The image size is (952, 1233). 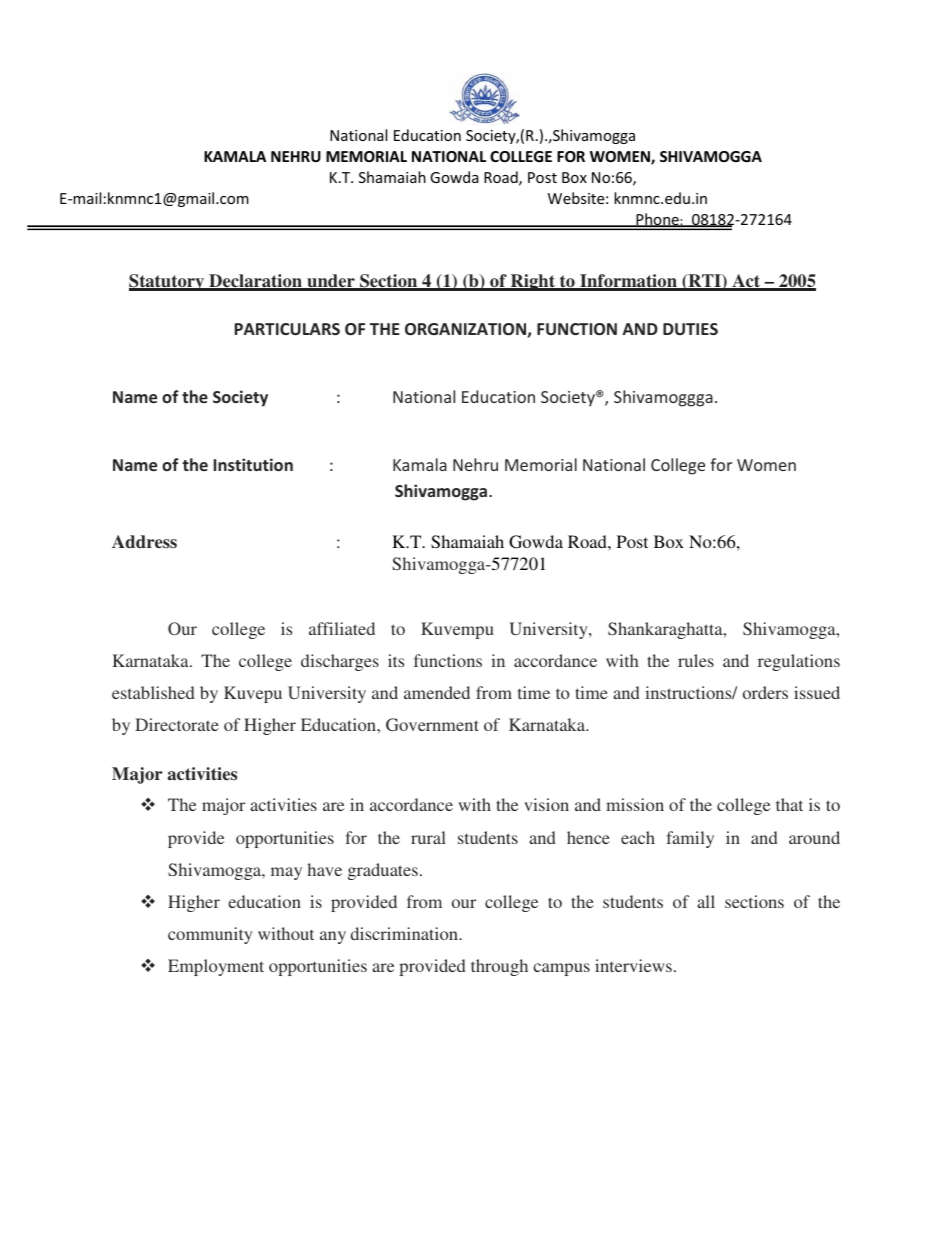 What do you see at coordinates (499, 967) in the image?
I see `through` at bounding box center [499, 967].
